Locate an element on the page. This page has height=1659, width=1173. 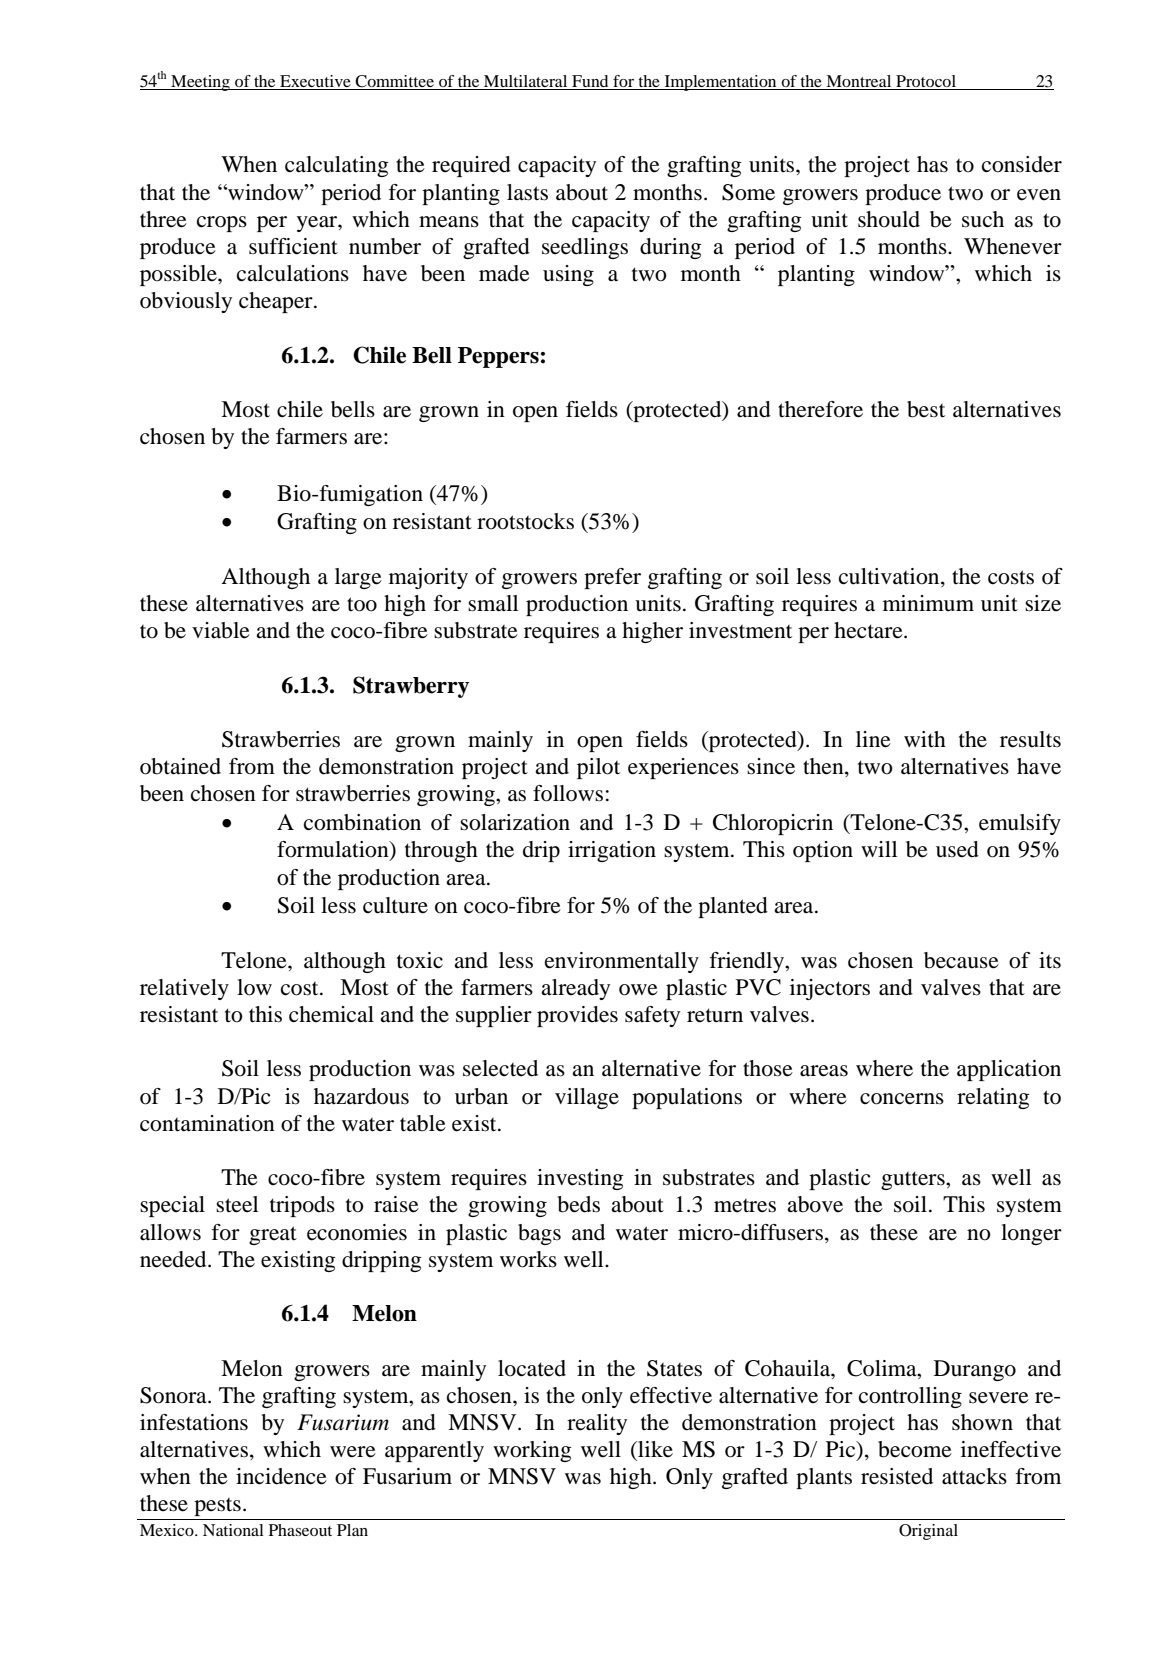
application is located at coordinates (1009, 1070).
